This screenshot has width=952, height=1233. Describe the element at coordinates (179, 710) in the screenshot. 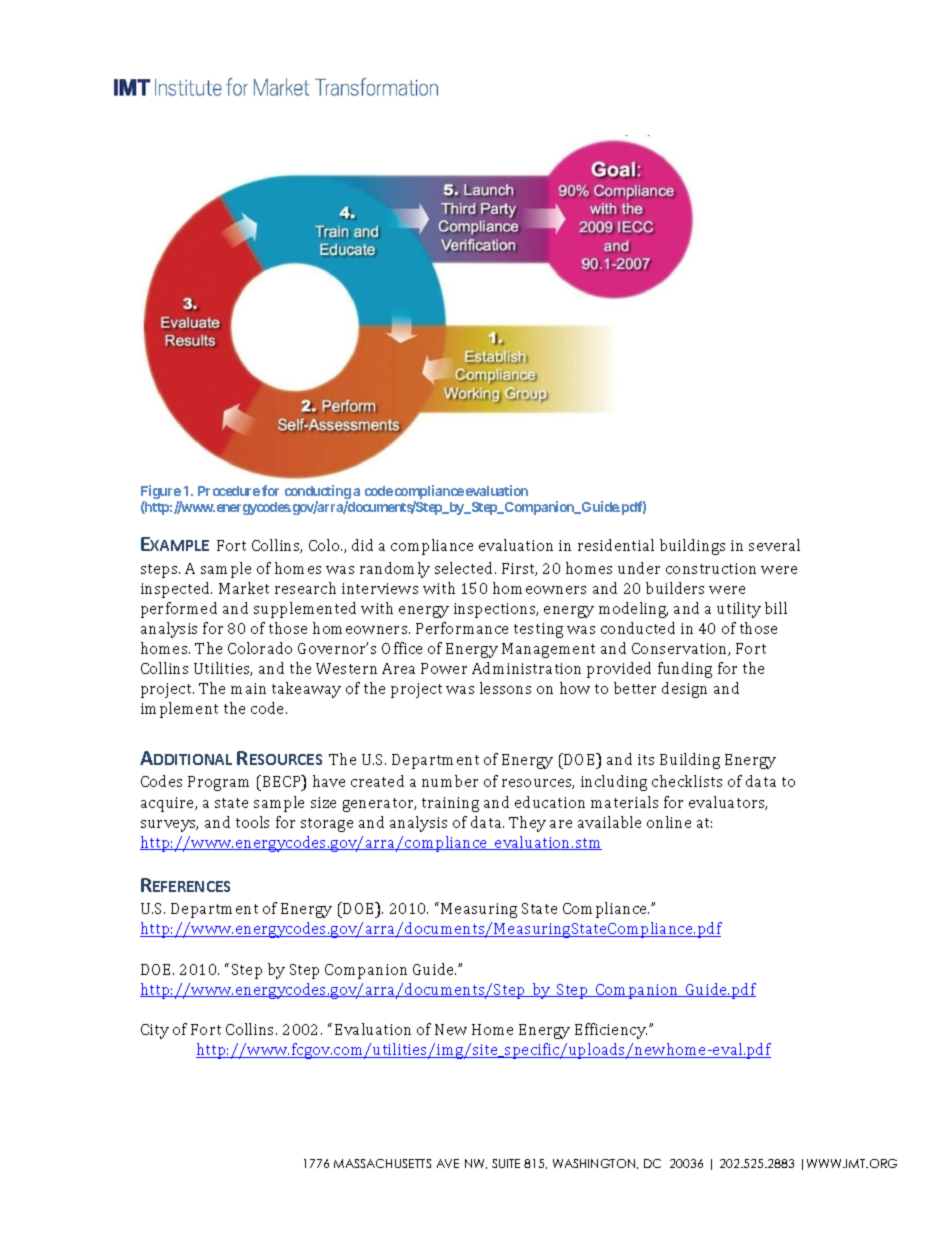

I see `implement` at that location.
